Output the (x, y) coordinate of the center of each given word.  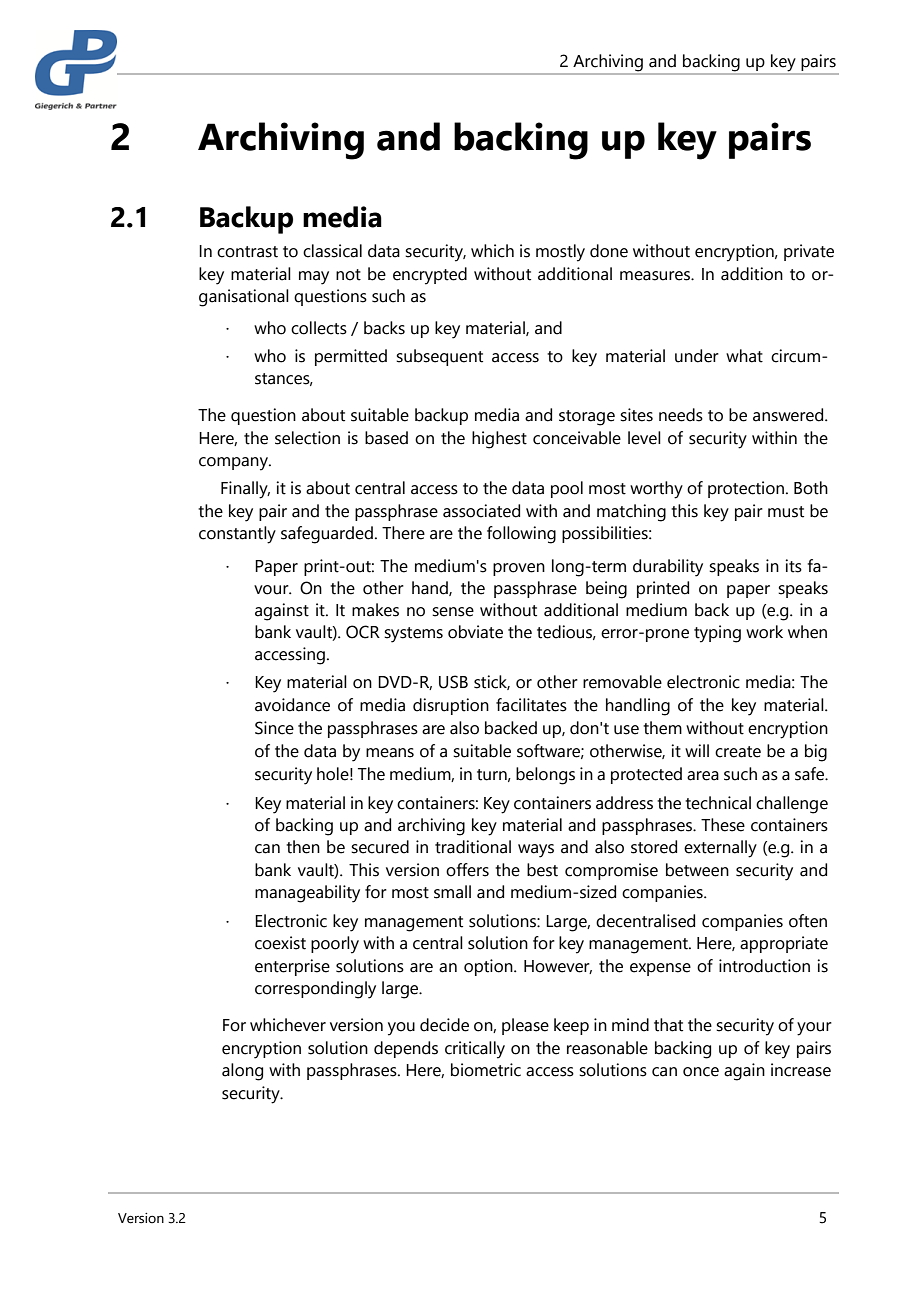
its (793, 566)
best (542, 870)
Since (274, 728)
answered (789, 415)
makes (375, 610)
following (521, 535)
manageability (307, 894)
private (809, 252)
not (348, 275)
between (697, 870)
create (738, 752)
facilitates (531, 705)
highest (499, 440)
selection (307, 438)
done (609, 251)
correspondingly (315, 990)
